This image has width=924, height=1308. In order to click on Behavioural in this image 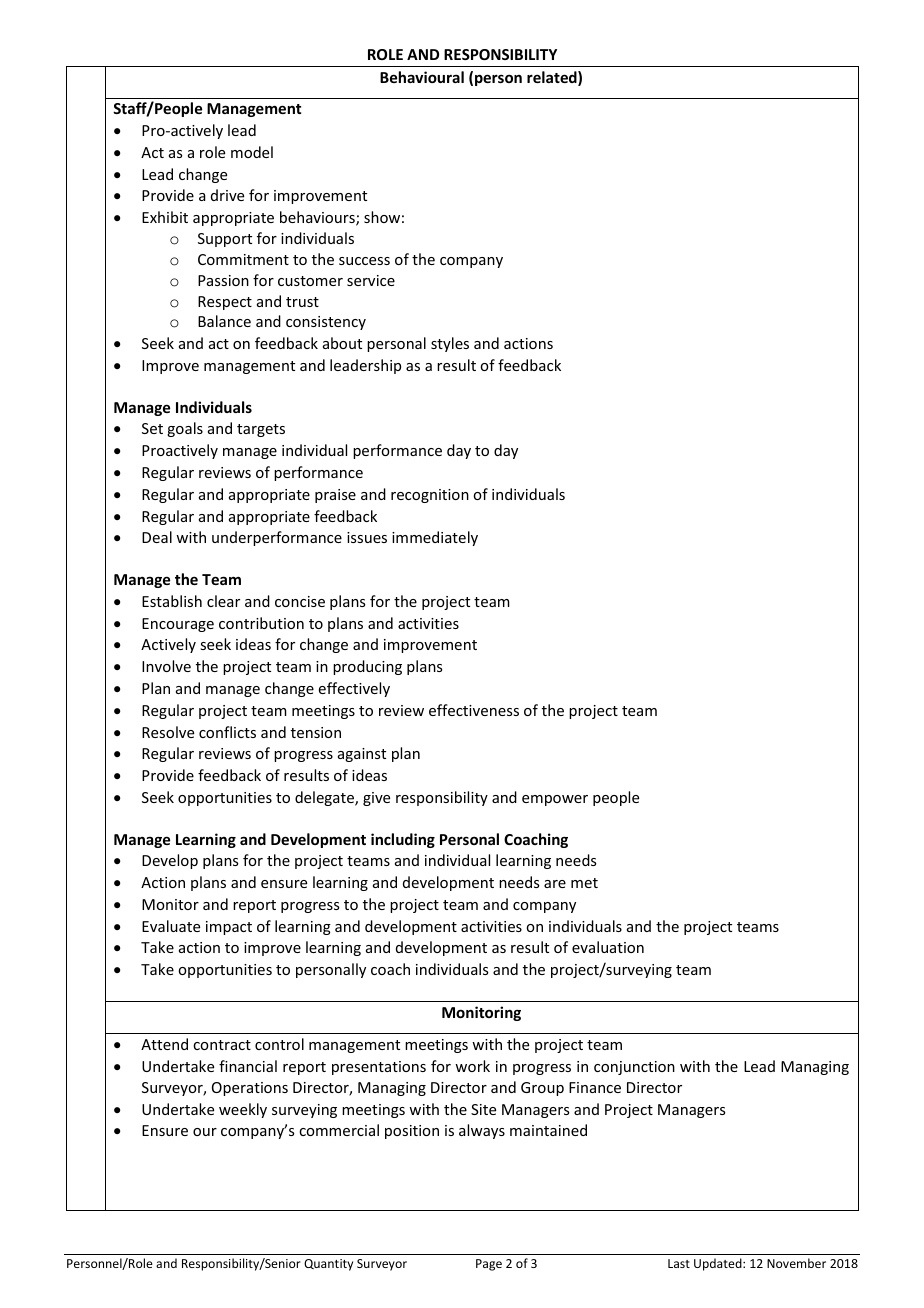, I will do `click(422, 77)`.
